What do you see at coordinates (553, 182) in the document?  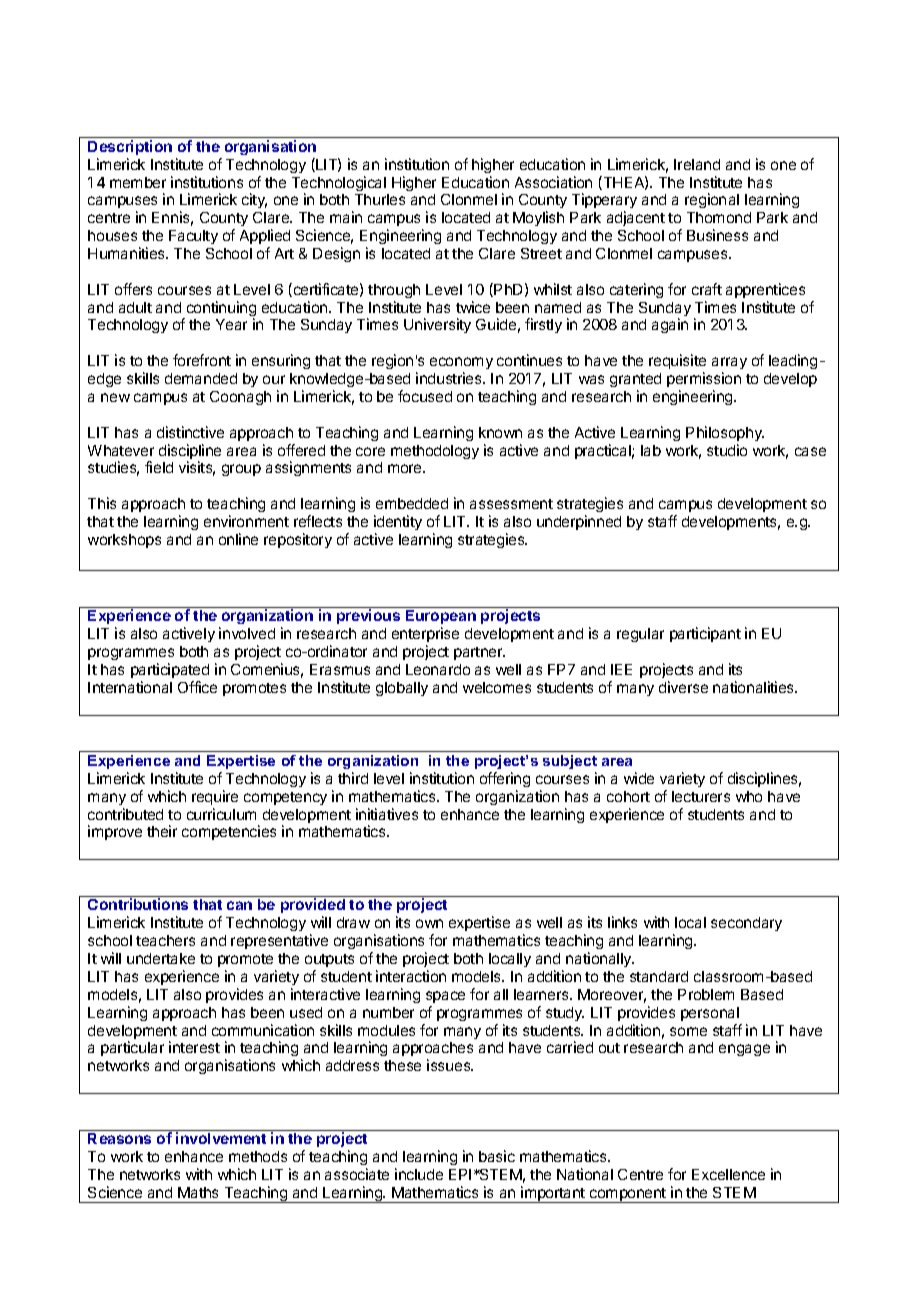 I see `Association` at bounding box center [553, 182].
